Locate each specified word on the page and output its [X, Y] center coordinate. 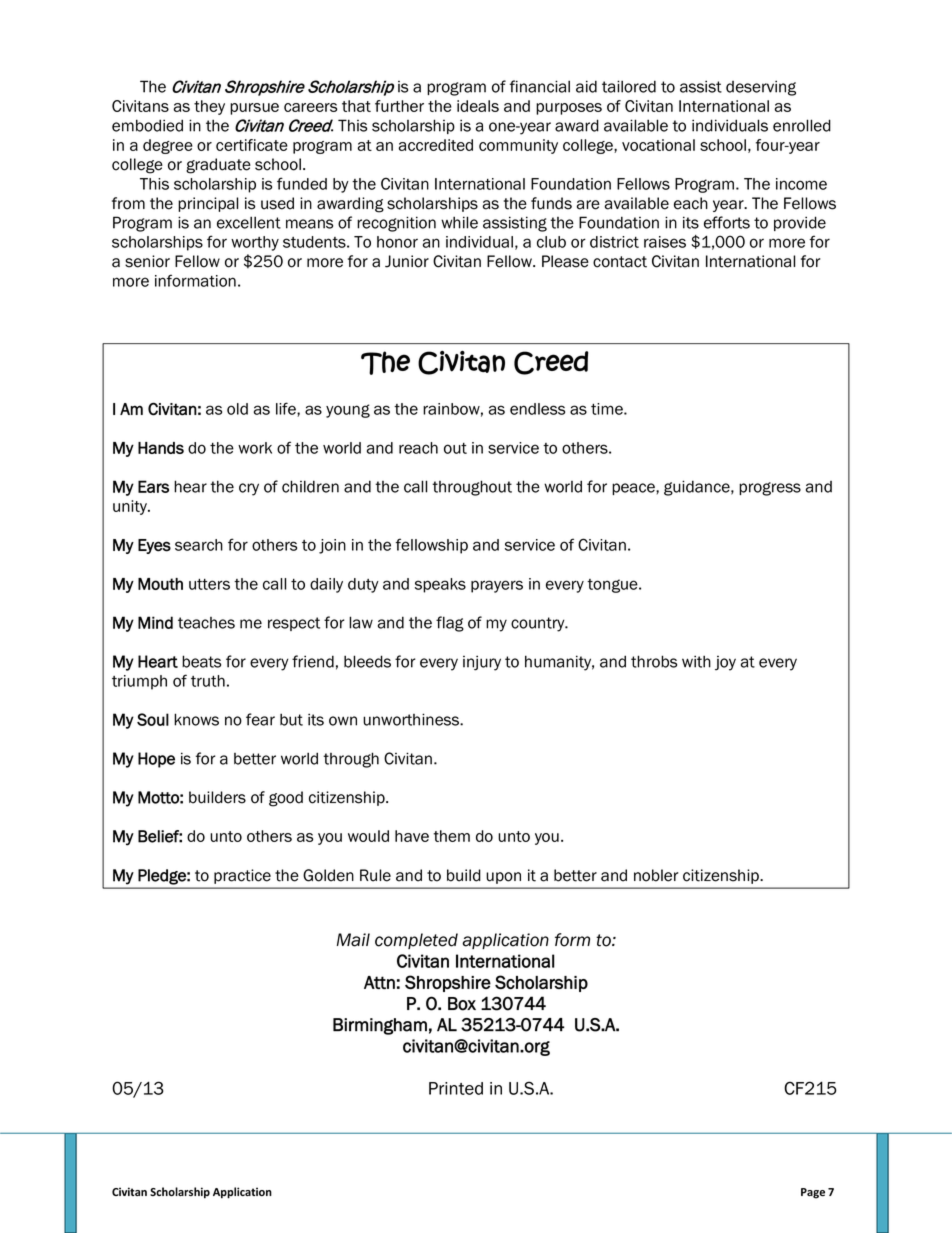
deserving [761, 88]
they [209, 107]
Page [813, 1193]
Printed [456, 1088]
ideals [478, 106]
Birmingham [380, 1026]
